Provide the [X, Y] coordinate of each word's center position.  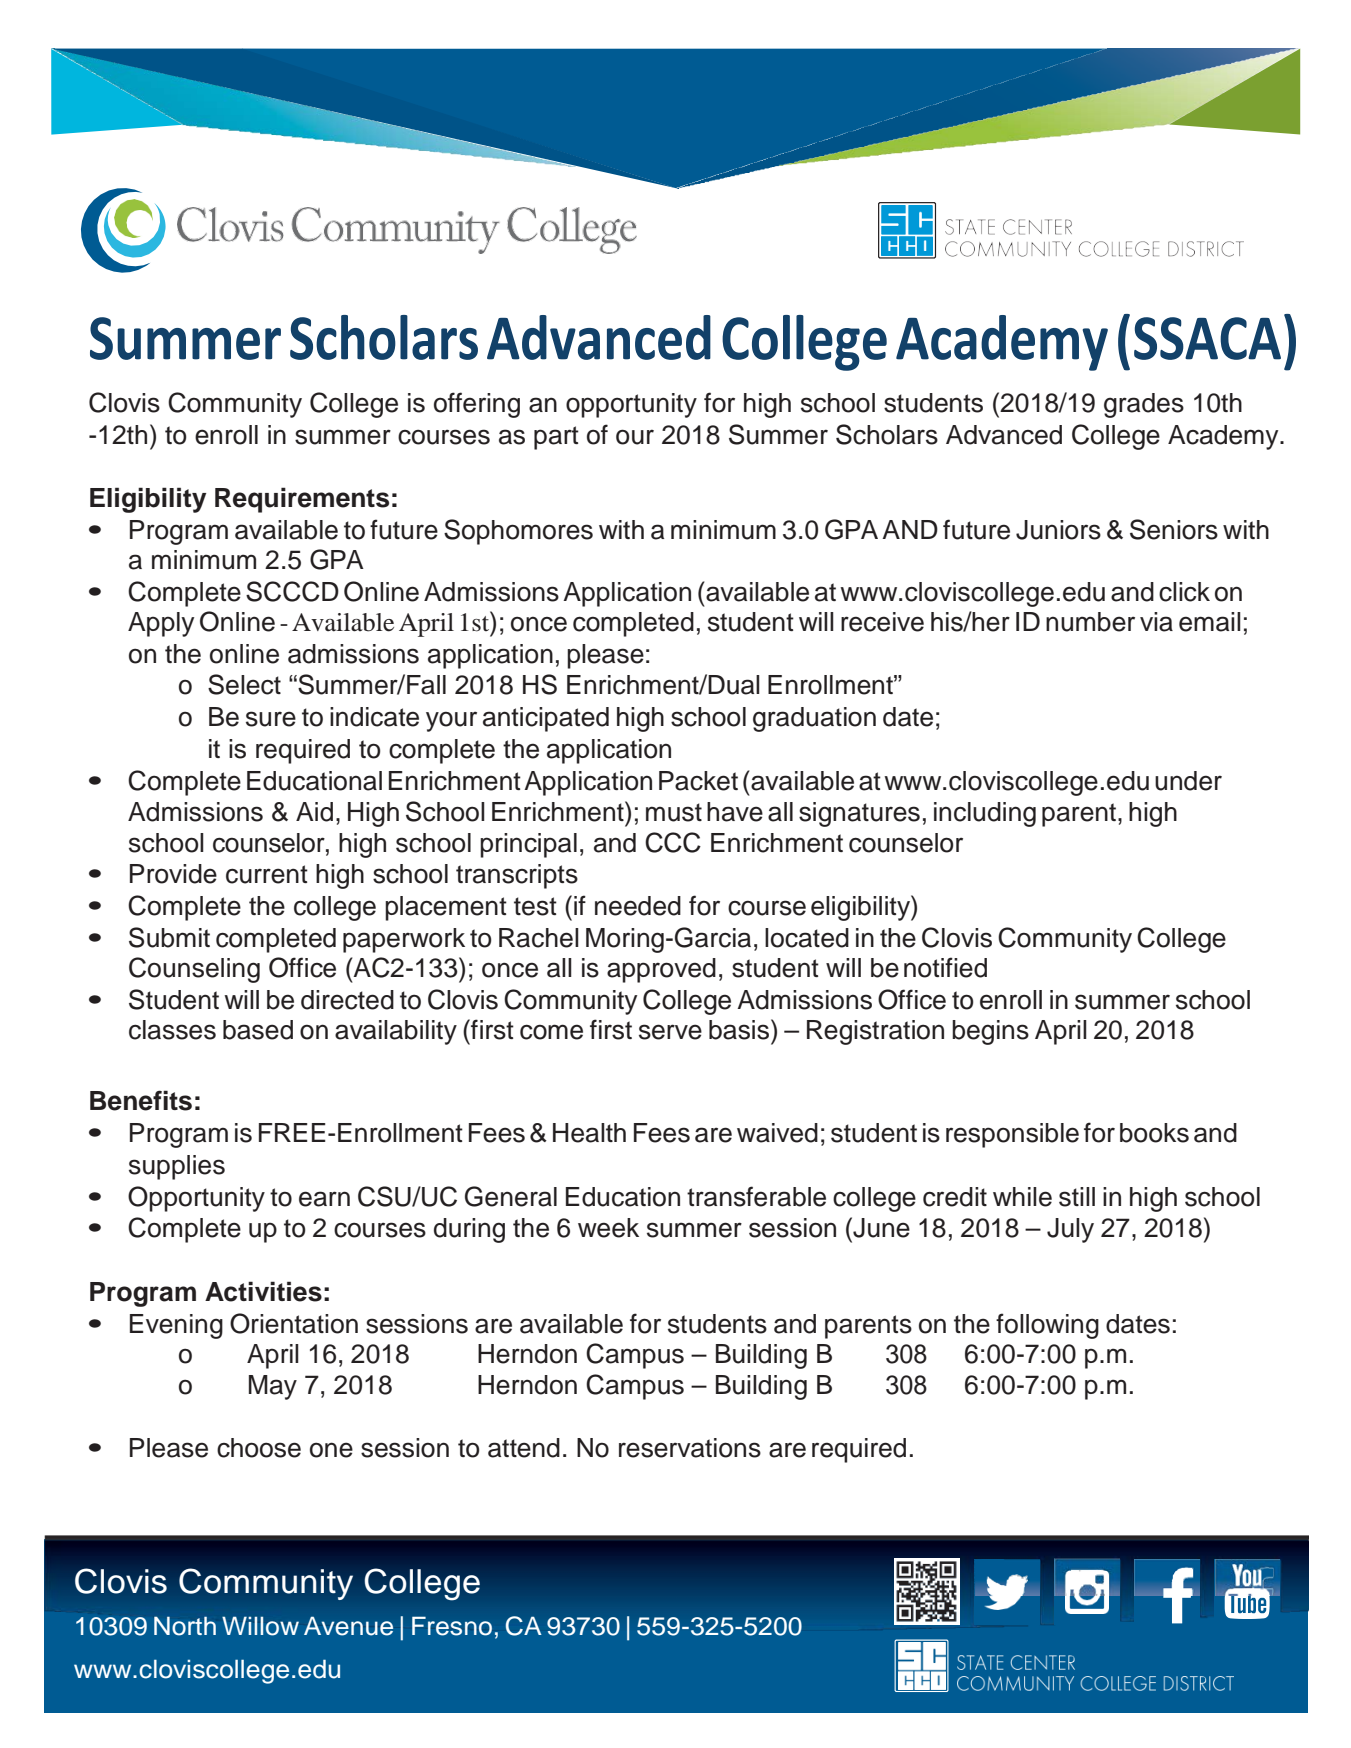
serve [670, 1032]
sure [271, 719]
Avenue [348, 1626]
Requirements [302, 500]
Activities [263, 1291]
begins [990, 1032]
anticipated [546, 719]
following [1047, 1326]
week [608, 1228]
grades [1144, 405]
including [985, 814]
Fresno [452, 1626]
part [556, 438]
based [258, 1030]
